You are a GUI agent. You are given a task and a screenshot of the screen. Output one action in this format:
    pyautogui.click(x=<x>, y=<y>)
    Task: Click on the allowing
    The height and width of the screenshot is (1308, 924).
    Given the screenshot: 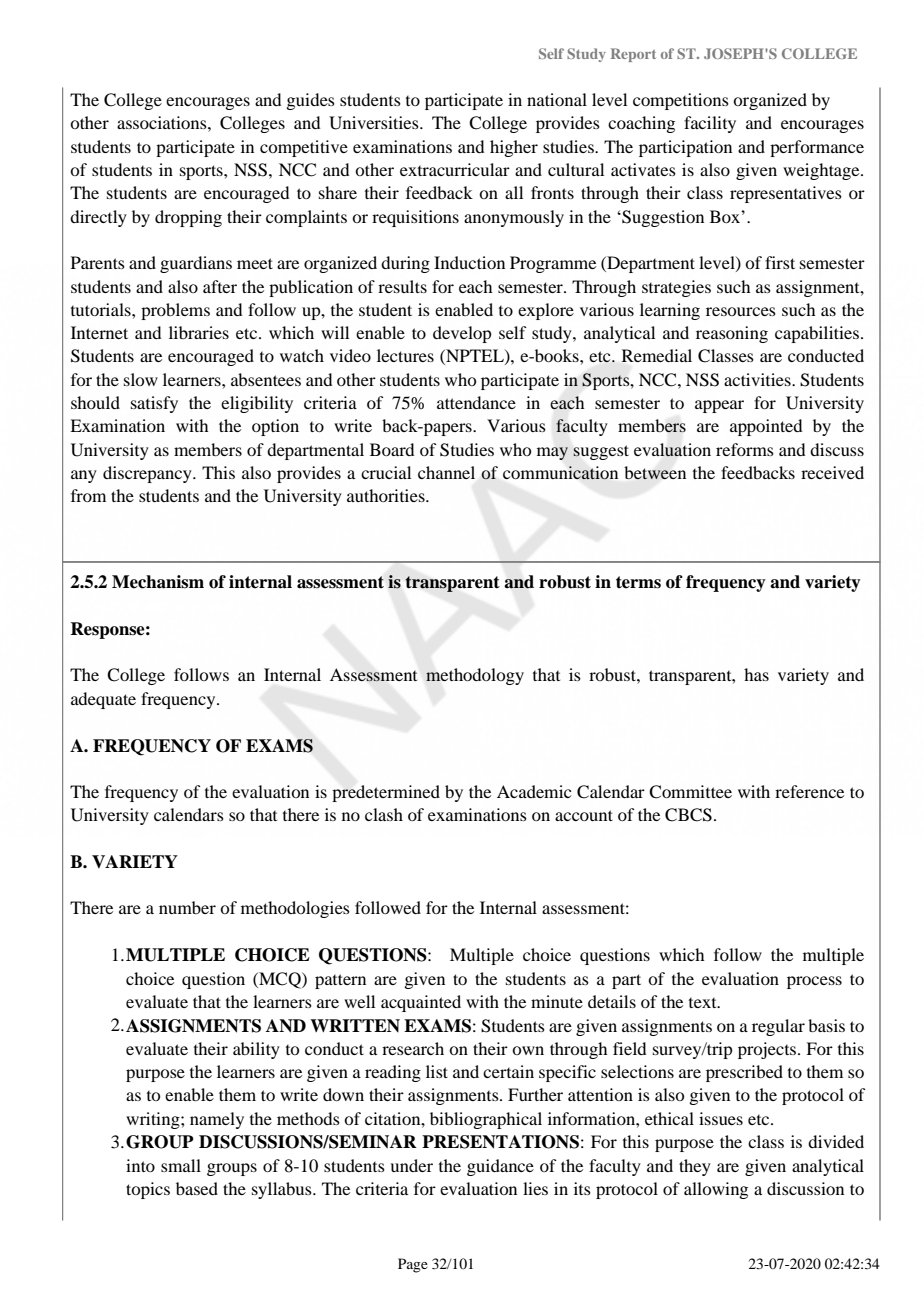 What is the action you would take?
    pyautogui.click(x=716, y=1190)
